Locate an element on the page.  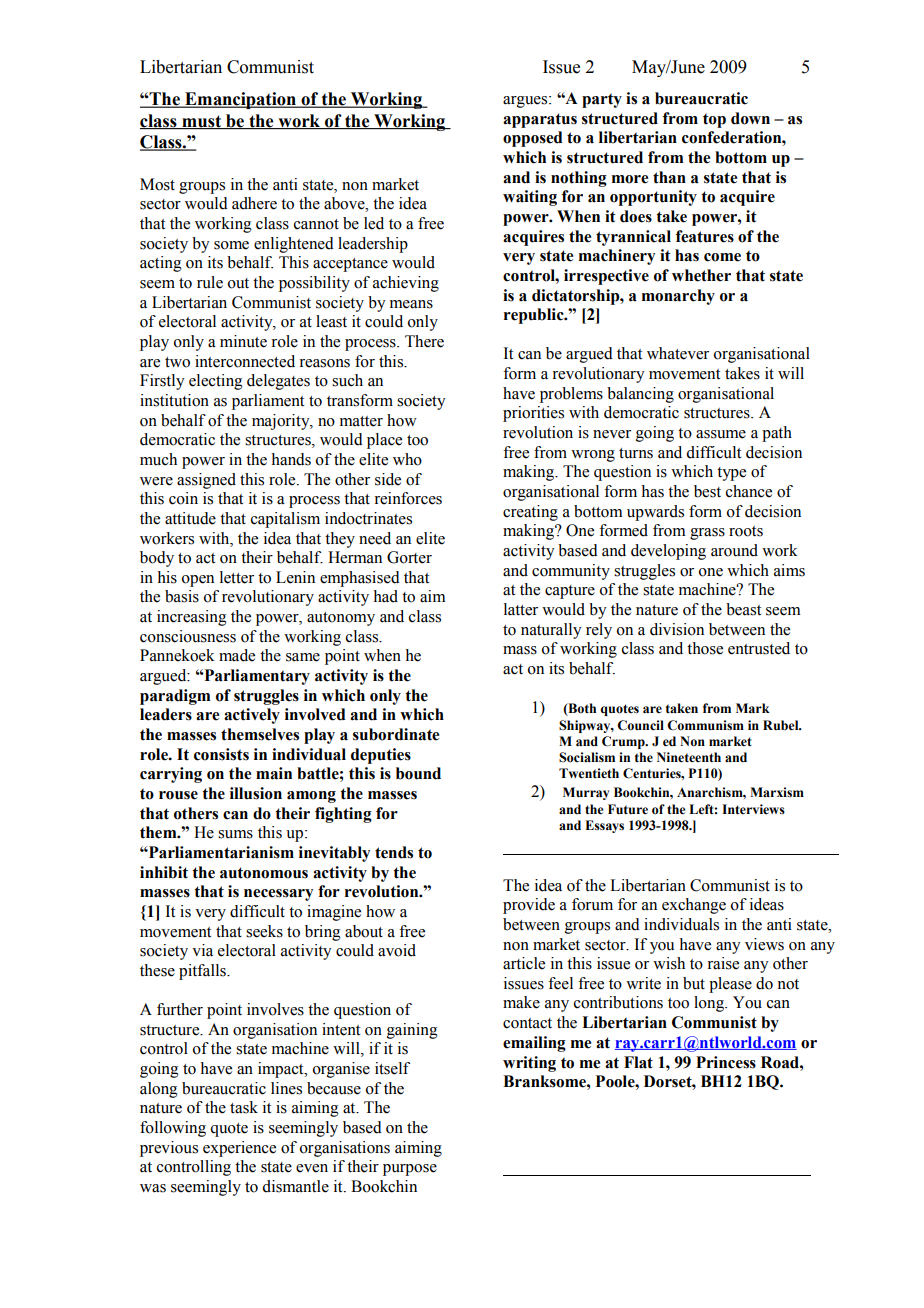
bound is located at coordinates (418, 773).
